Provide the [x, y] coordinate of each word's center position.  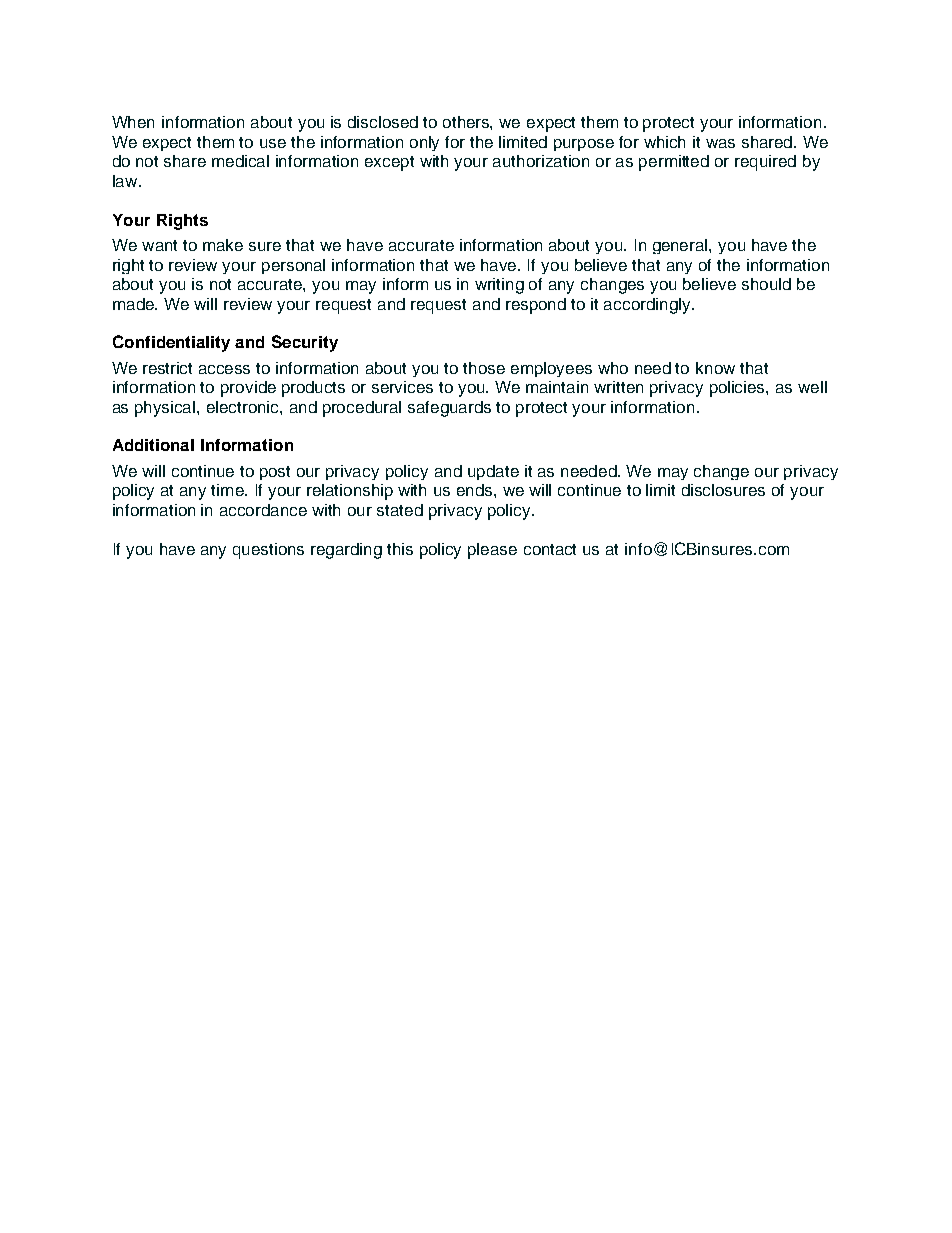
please [492, 551]
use [273, 143]
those [484, 368]
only [424, 143]
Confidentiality [171, 343]
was [720, 143]
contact [550, 549]
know [715, 368]
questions [268, 551]
